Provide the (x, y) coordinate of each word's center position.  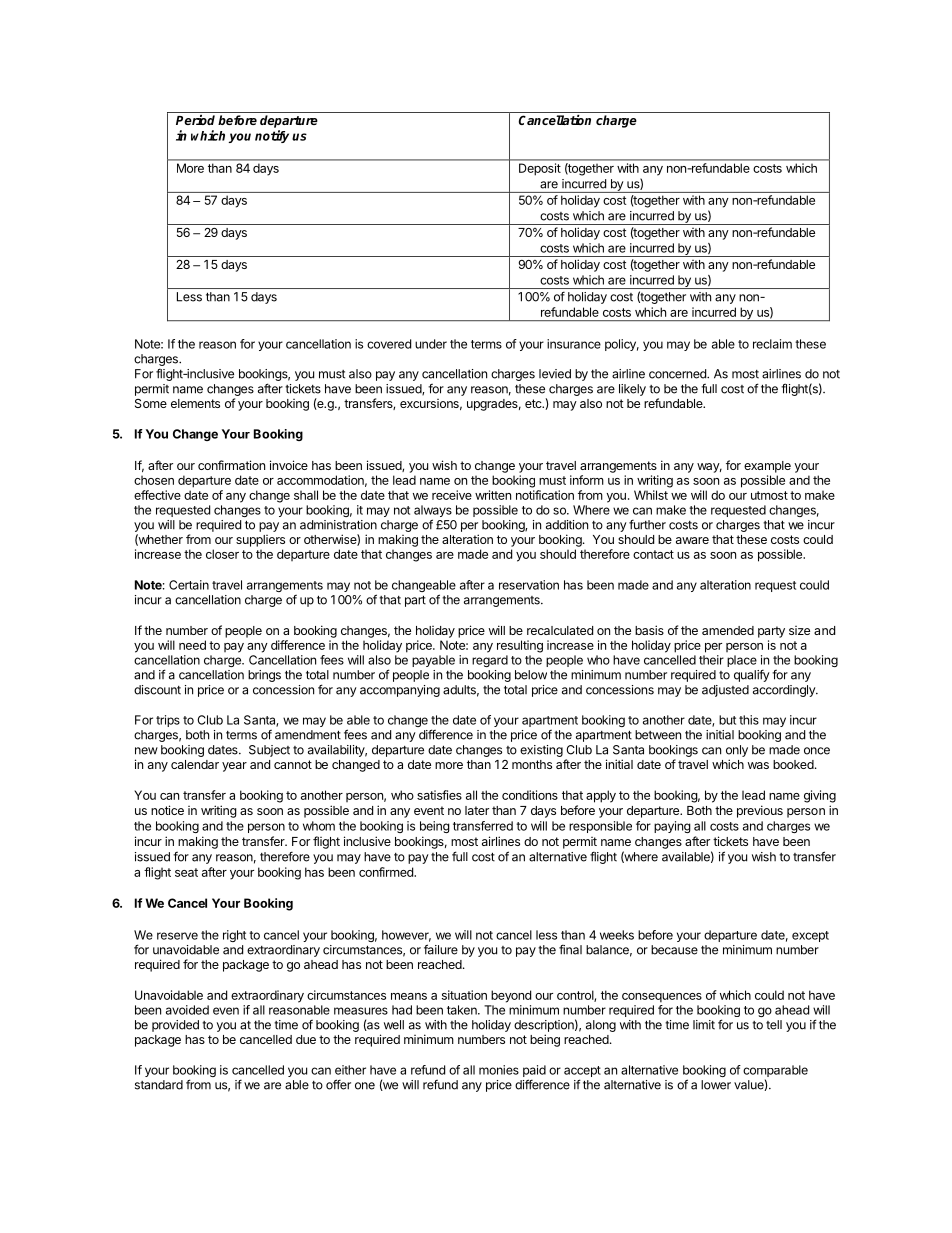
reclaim (772, 344)
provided (175, 1026)
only (737, 751)
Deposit (540, 169)
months (532, 764)
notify (272, 136)
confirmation (231, 465)
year (234, 767)
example (767, 467)
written (493, 495)
